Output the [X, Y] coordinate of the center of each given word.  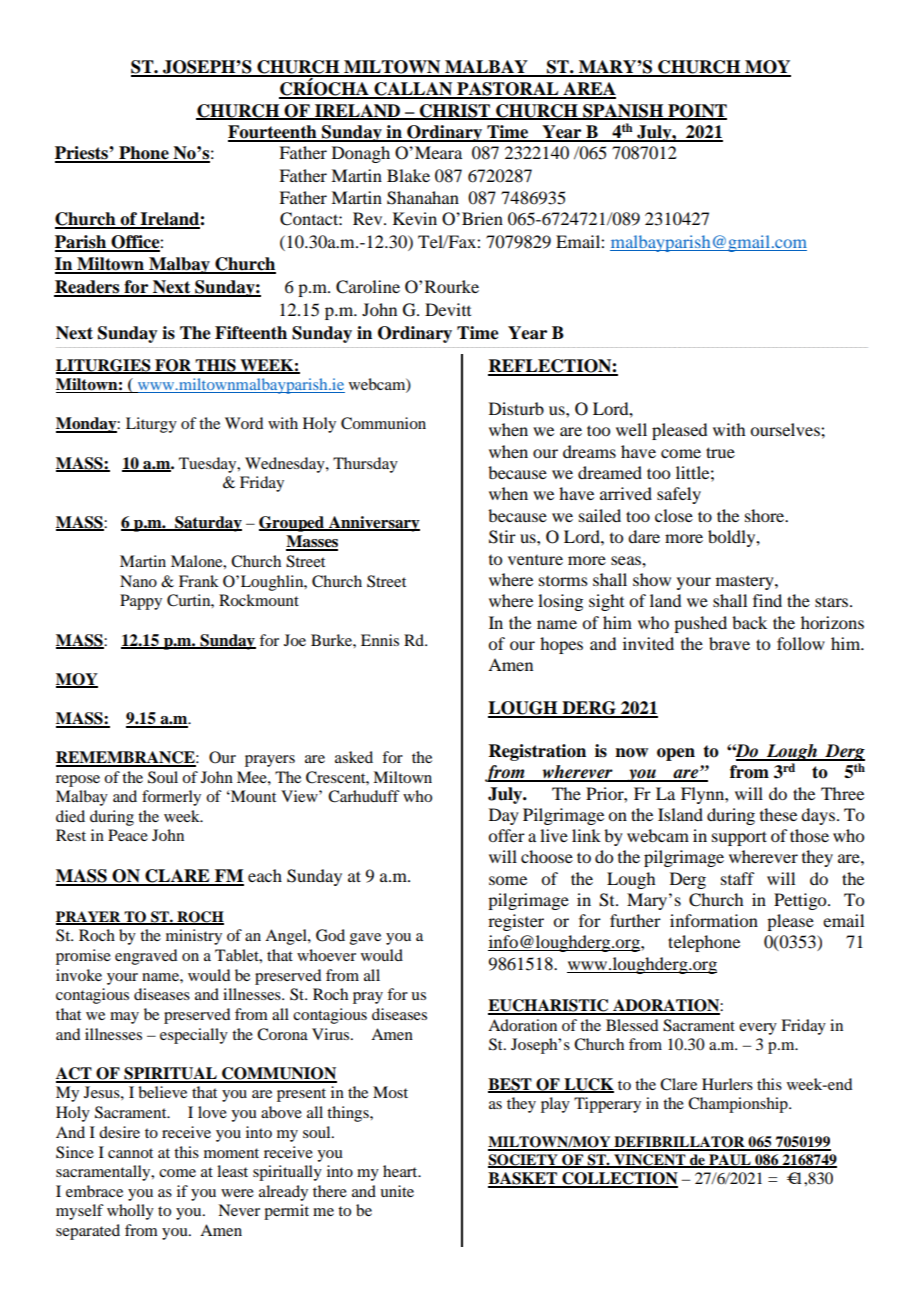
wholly [130, 1212]
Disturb [516, 408]
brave [729, 643]
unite [397, 1191]
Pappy [141, 602]
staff [737, 878]
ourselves [786, 429]
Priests [82, 154]
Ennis [380, 640]
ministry [194, 937]
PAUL [730, 1161]
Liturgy [151, 425]
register [516, 922]
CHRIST [455, 111]
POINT [696, 111]
